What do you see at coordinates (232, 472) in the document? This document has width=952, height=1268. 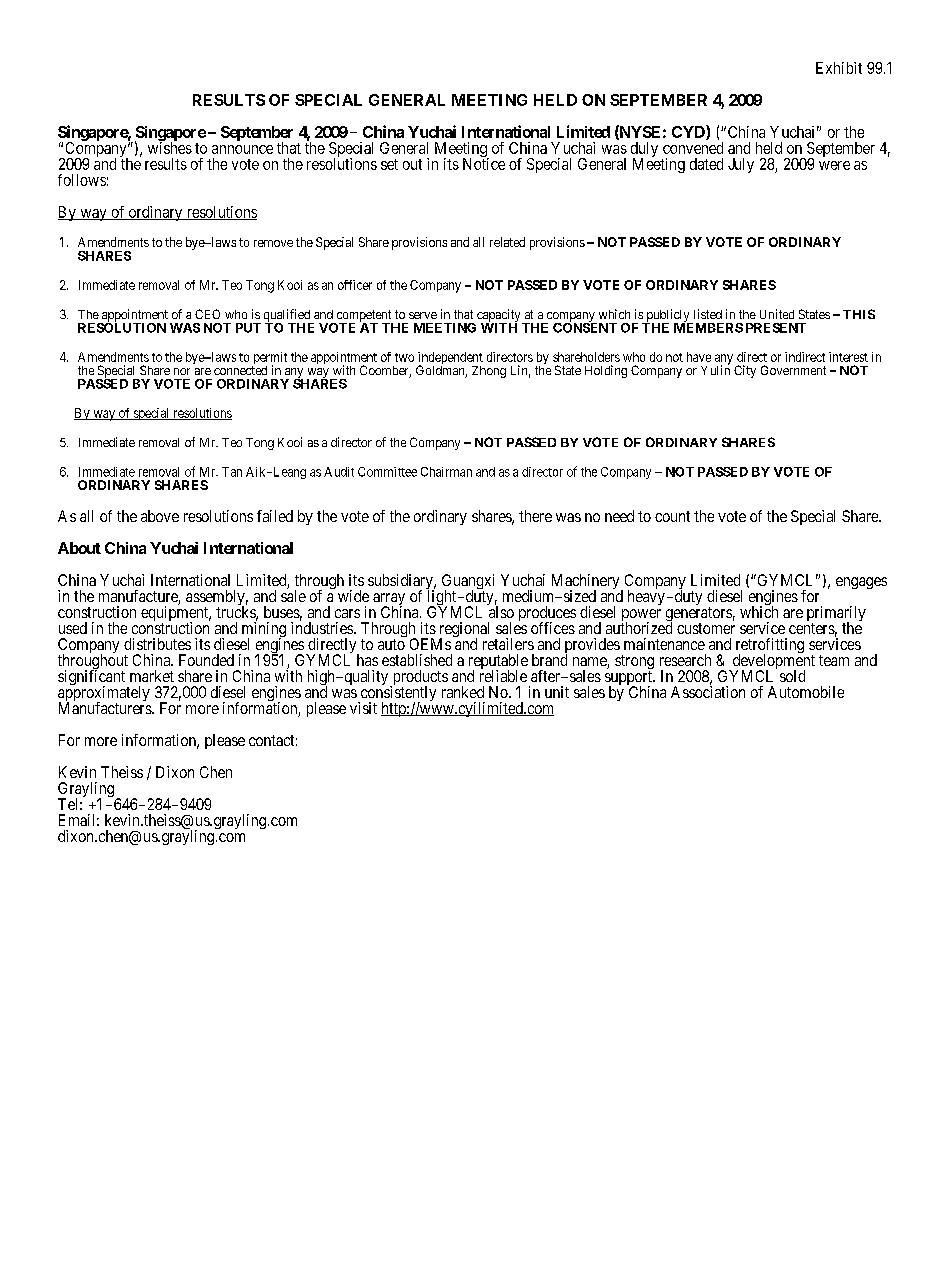 I see `Tan` at bounding box center [232, 472].
